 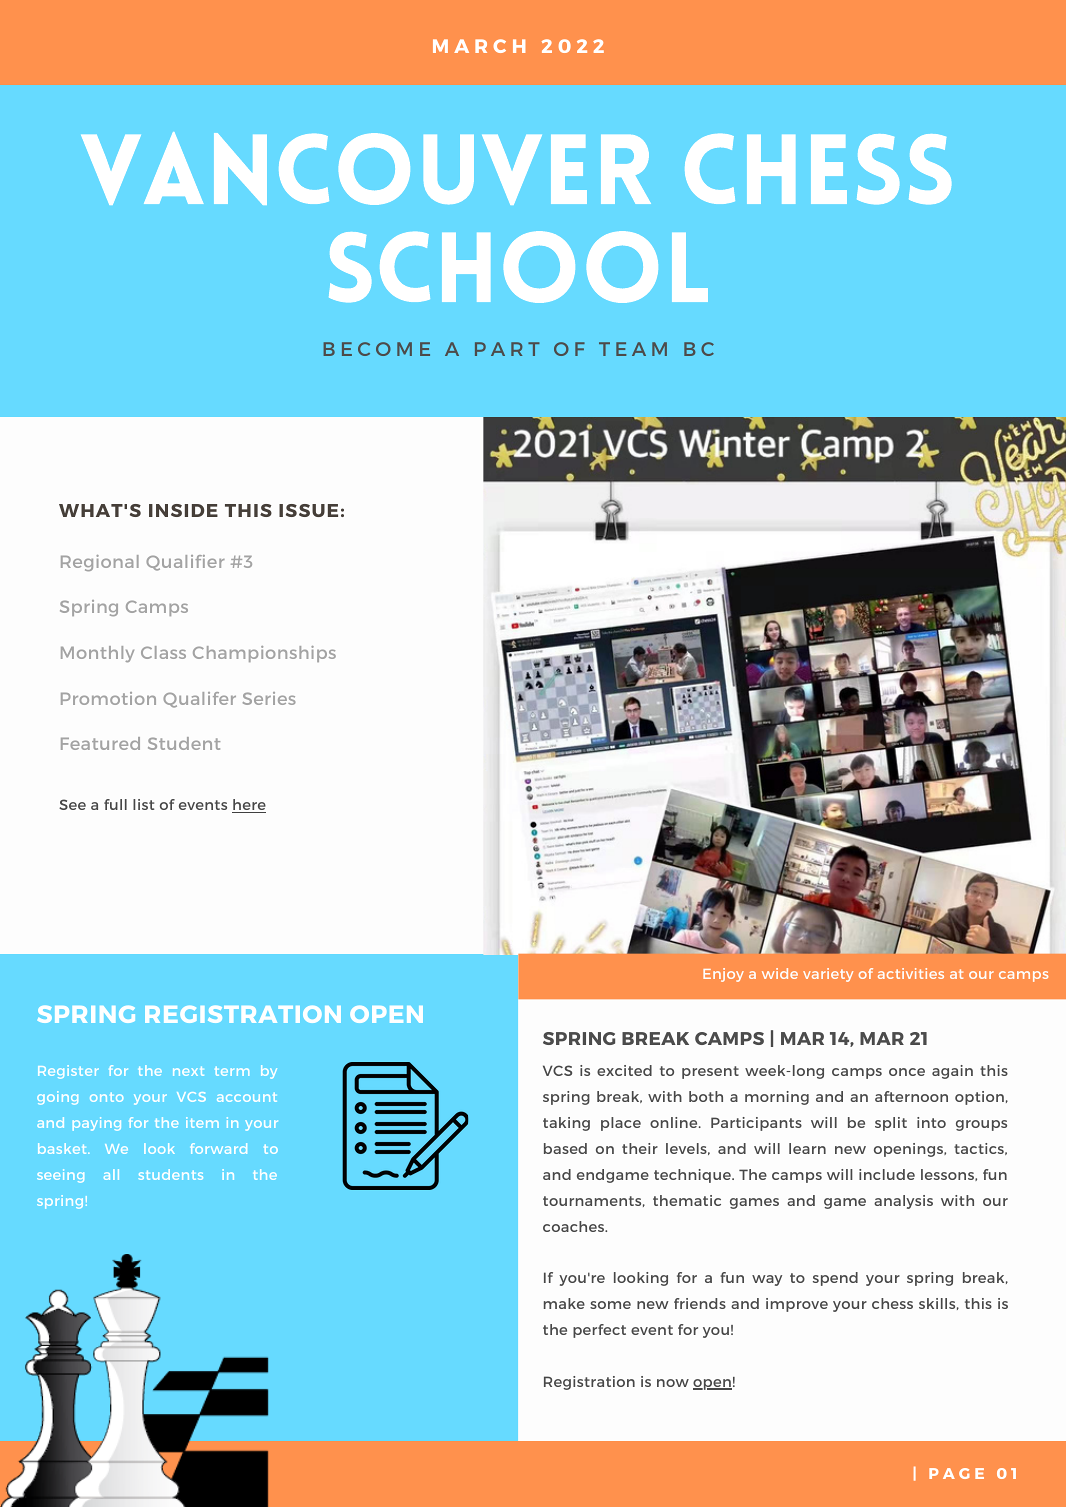 I want to click on SCHOOL, so click(x=518, y=267).
